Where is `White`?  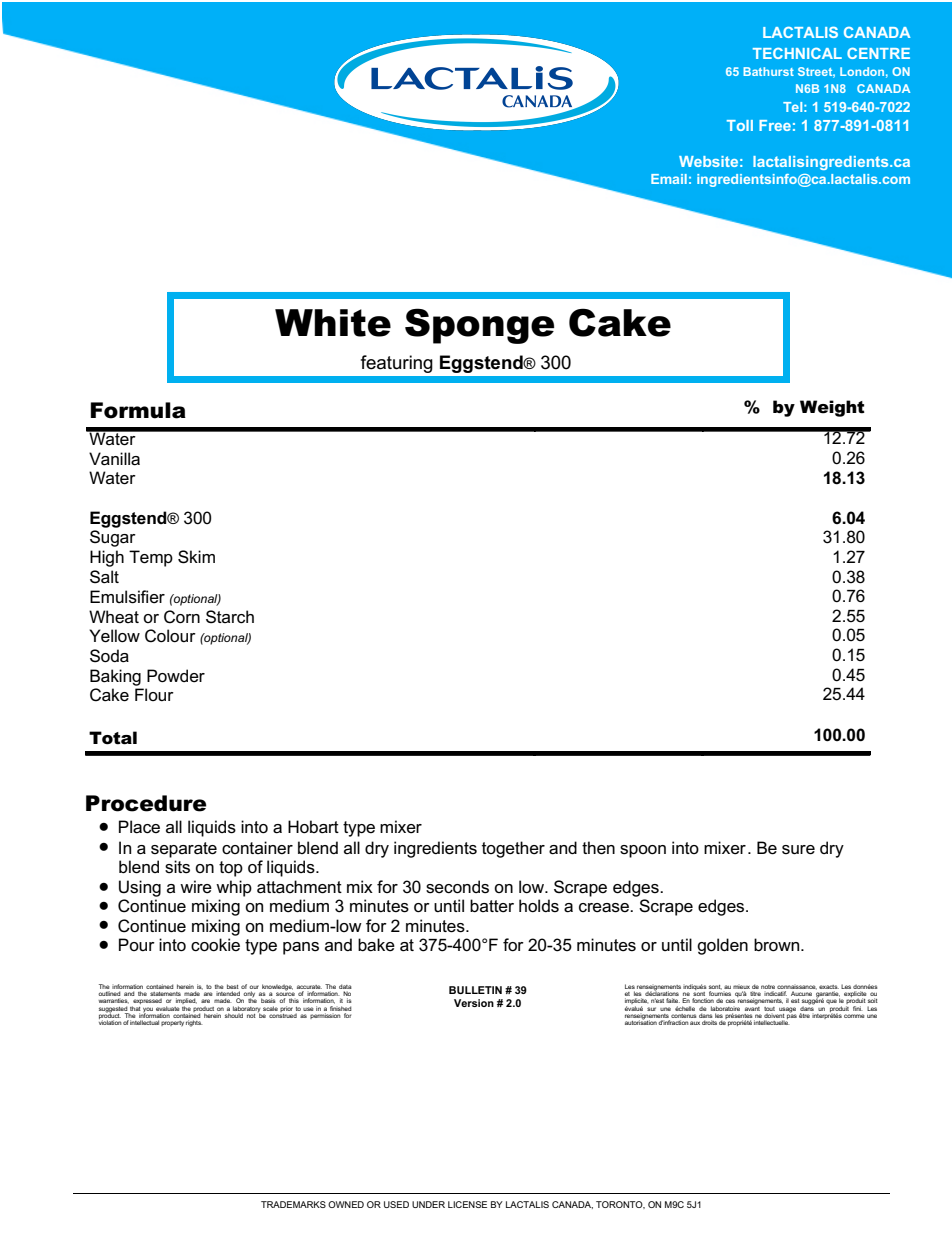
White is located at coordinates (333, 323).
